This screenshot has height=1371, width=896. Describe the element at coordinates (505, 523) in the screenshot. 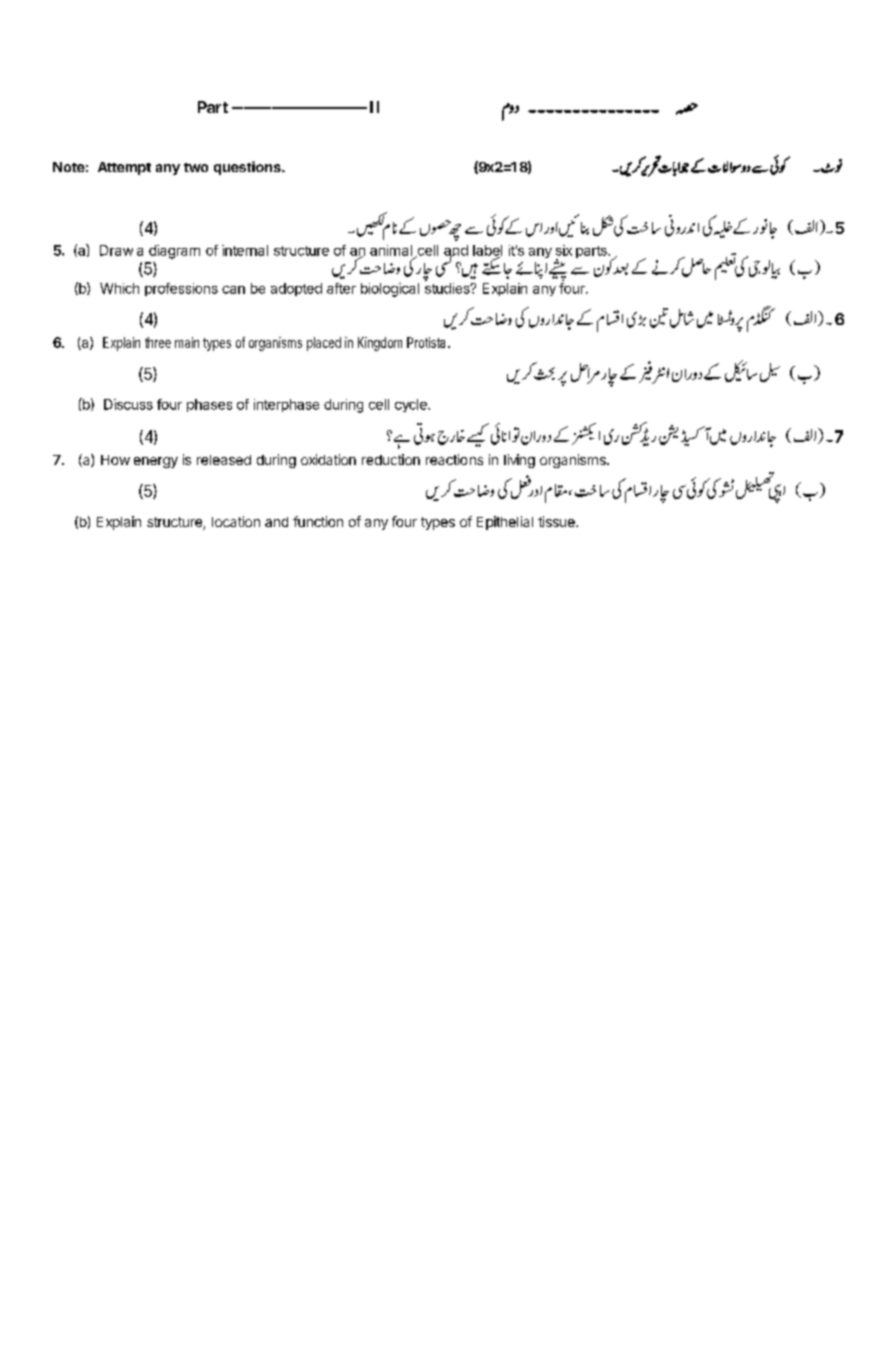

I see `Epithelial` at that location.
